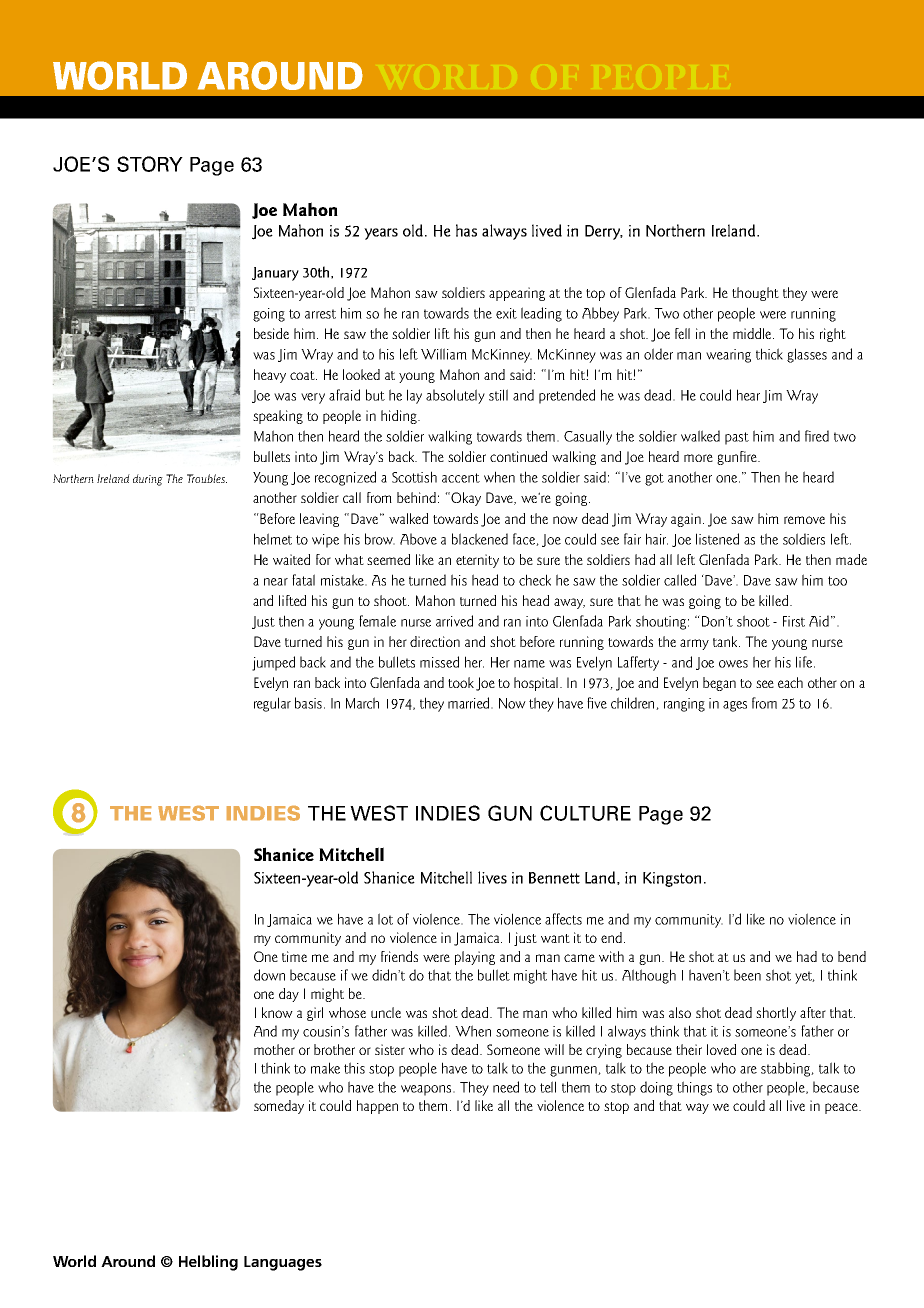 The height and width of the screenshot is (1308, 924). Describe the element at coordinates (273, 663) in the screenshot. I see `jumped` at that location.
